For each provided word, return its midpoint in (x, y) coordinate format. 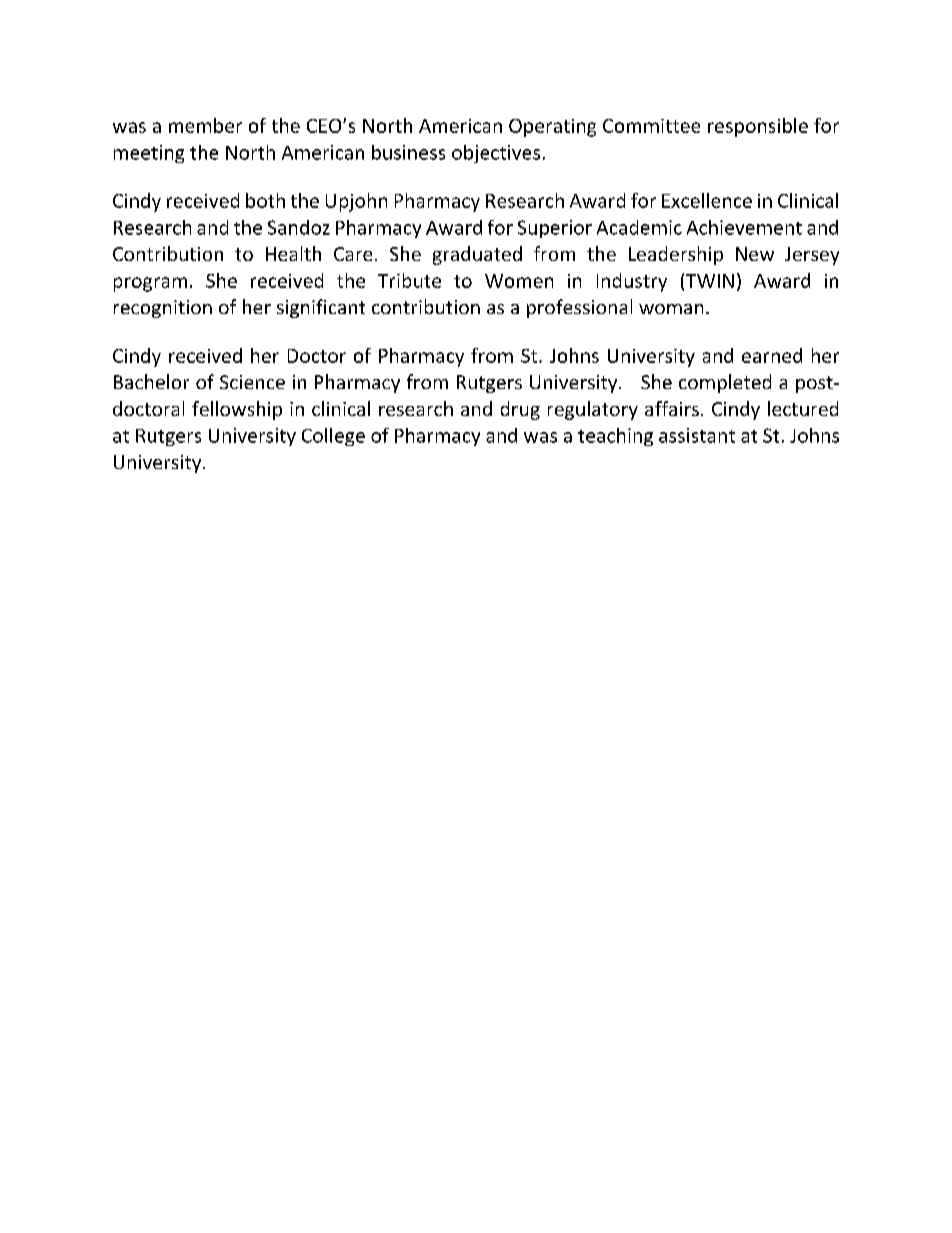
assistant (697, 435)
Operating (552, 128)
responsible (758, 127)
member (205, 125)
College (333, 437)
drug (520, 410)
